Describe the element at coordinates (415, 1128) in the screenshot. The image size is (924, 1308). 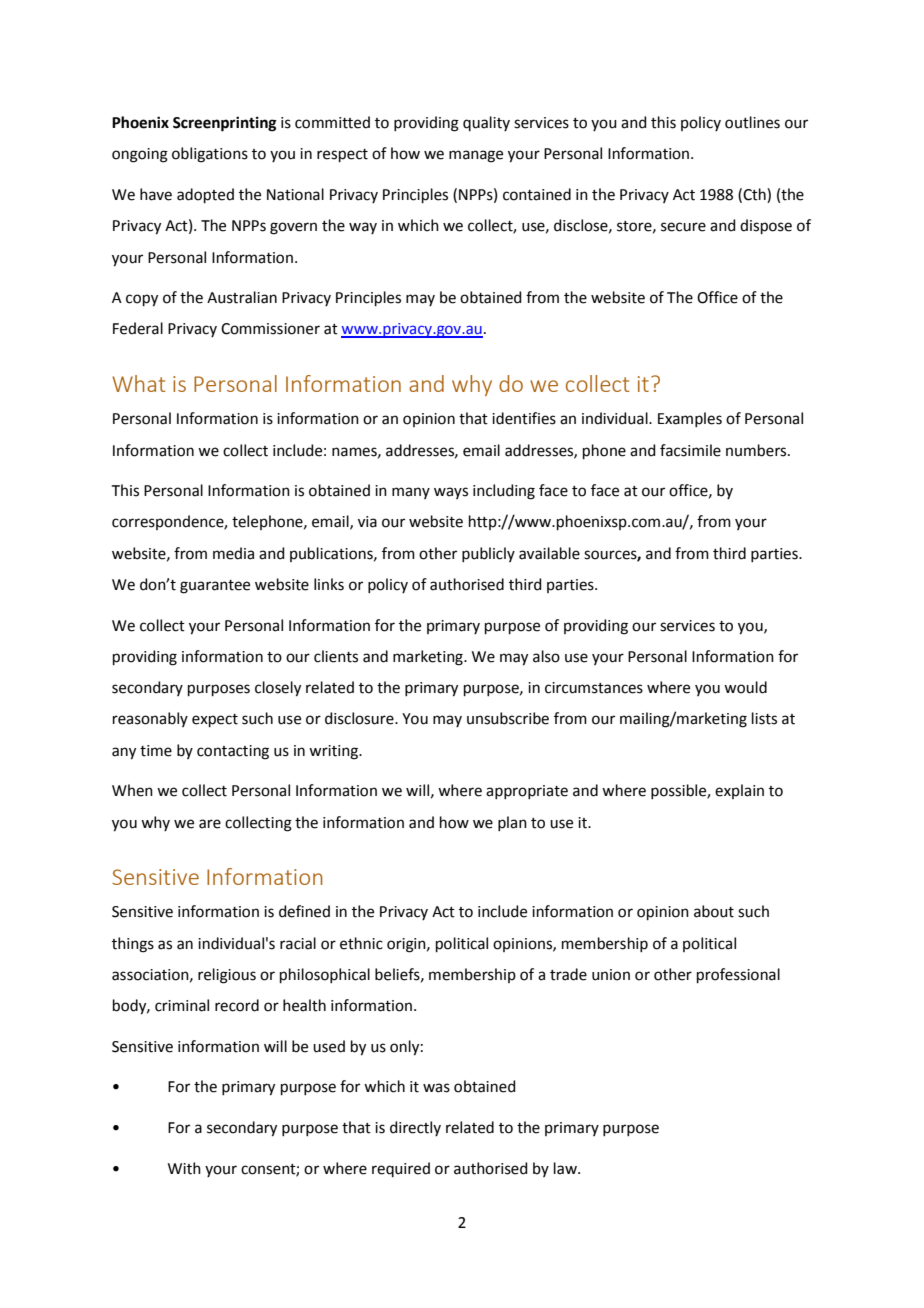
I see `directly` at that location.
